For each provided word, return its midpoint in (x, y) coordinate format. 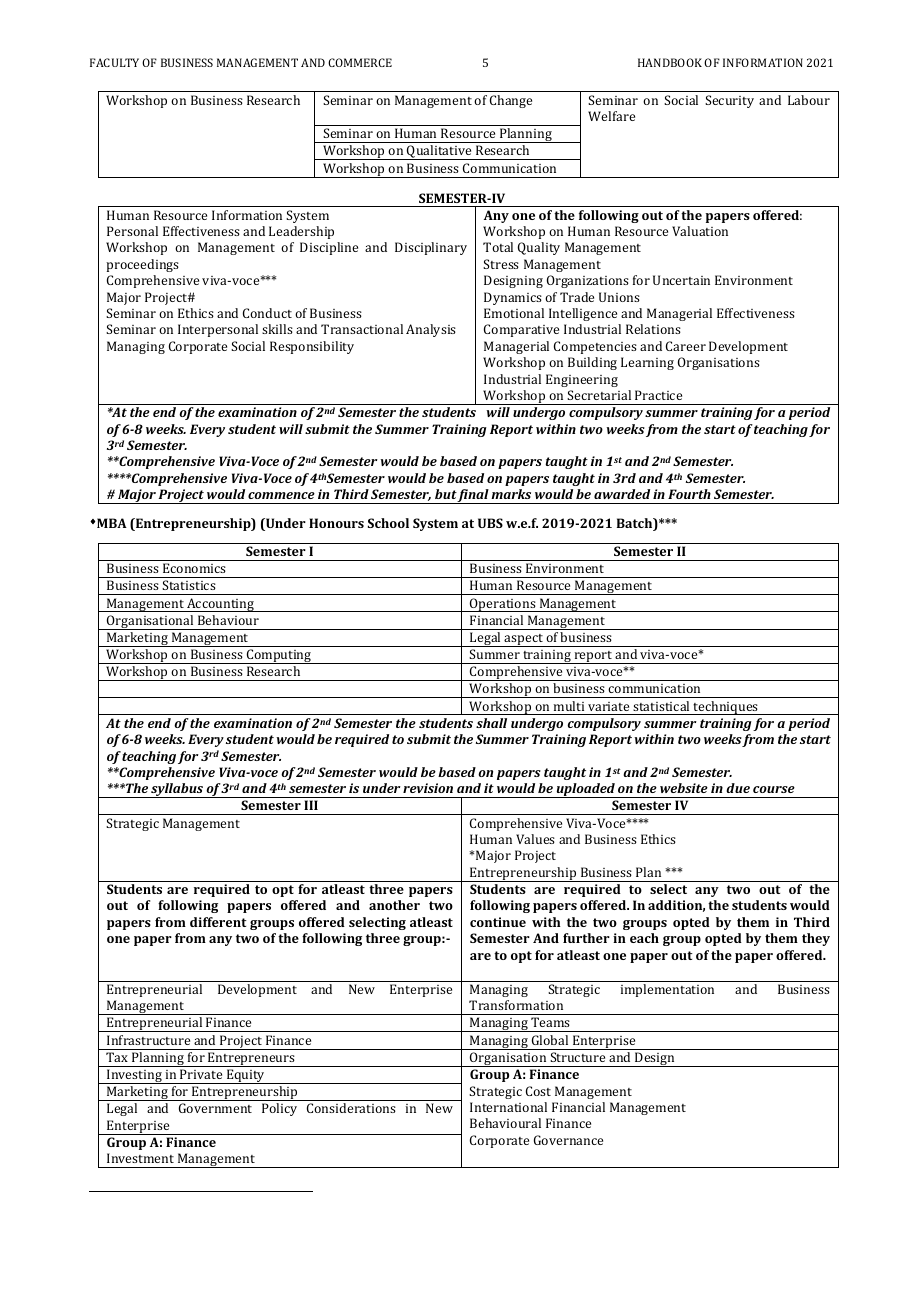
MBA (112, 523)
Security (729, 101)
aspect (524, 640)
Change (511, 101)
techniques (726, 708)
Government (215, 1108)
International (508, 1107)
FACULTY (114, 62)
